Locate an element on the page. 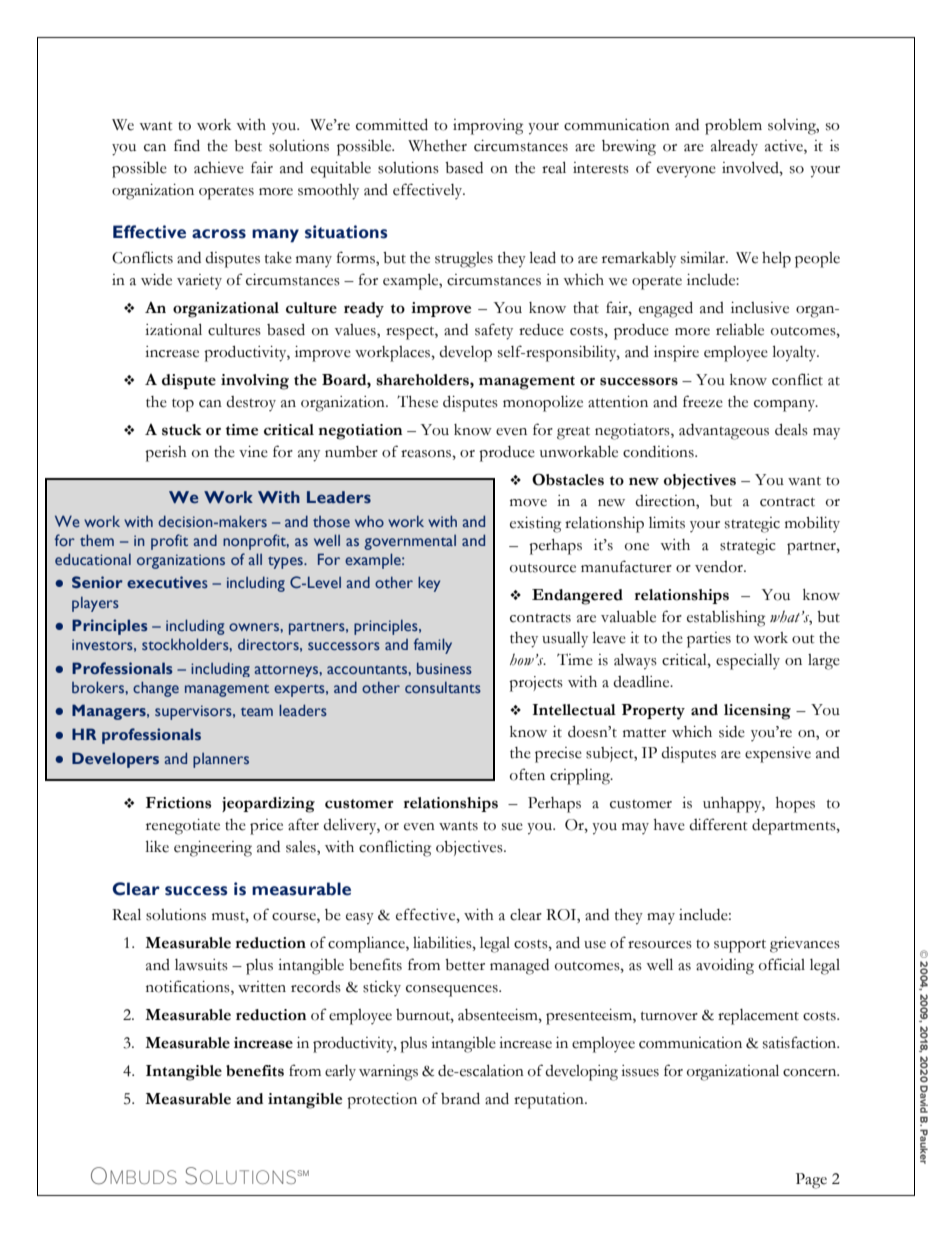 The width and height of the document is (952, 1233). especially is located at coordinates (748, 662).
